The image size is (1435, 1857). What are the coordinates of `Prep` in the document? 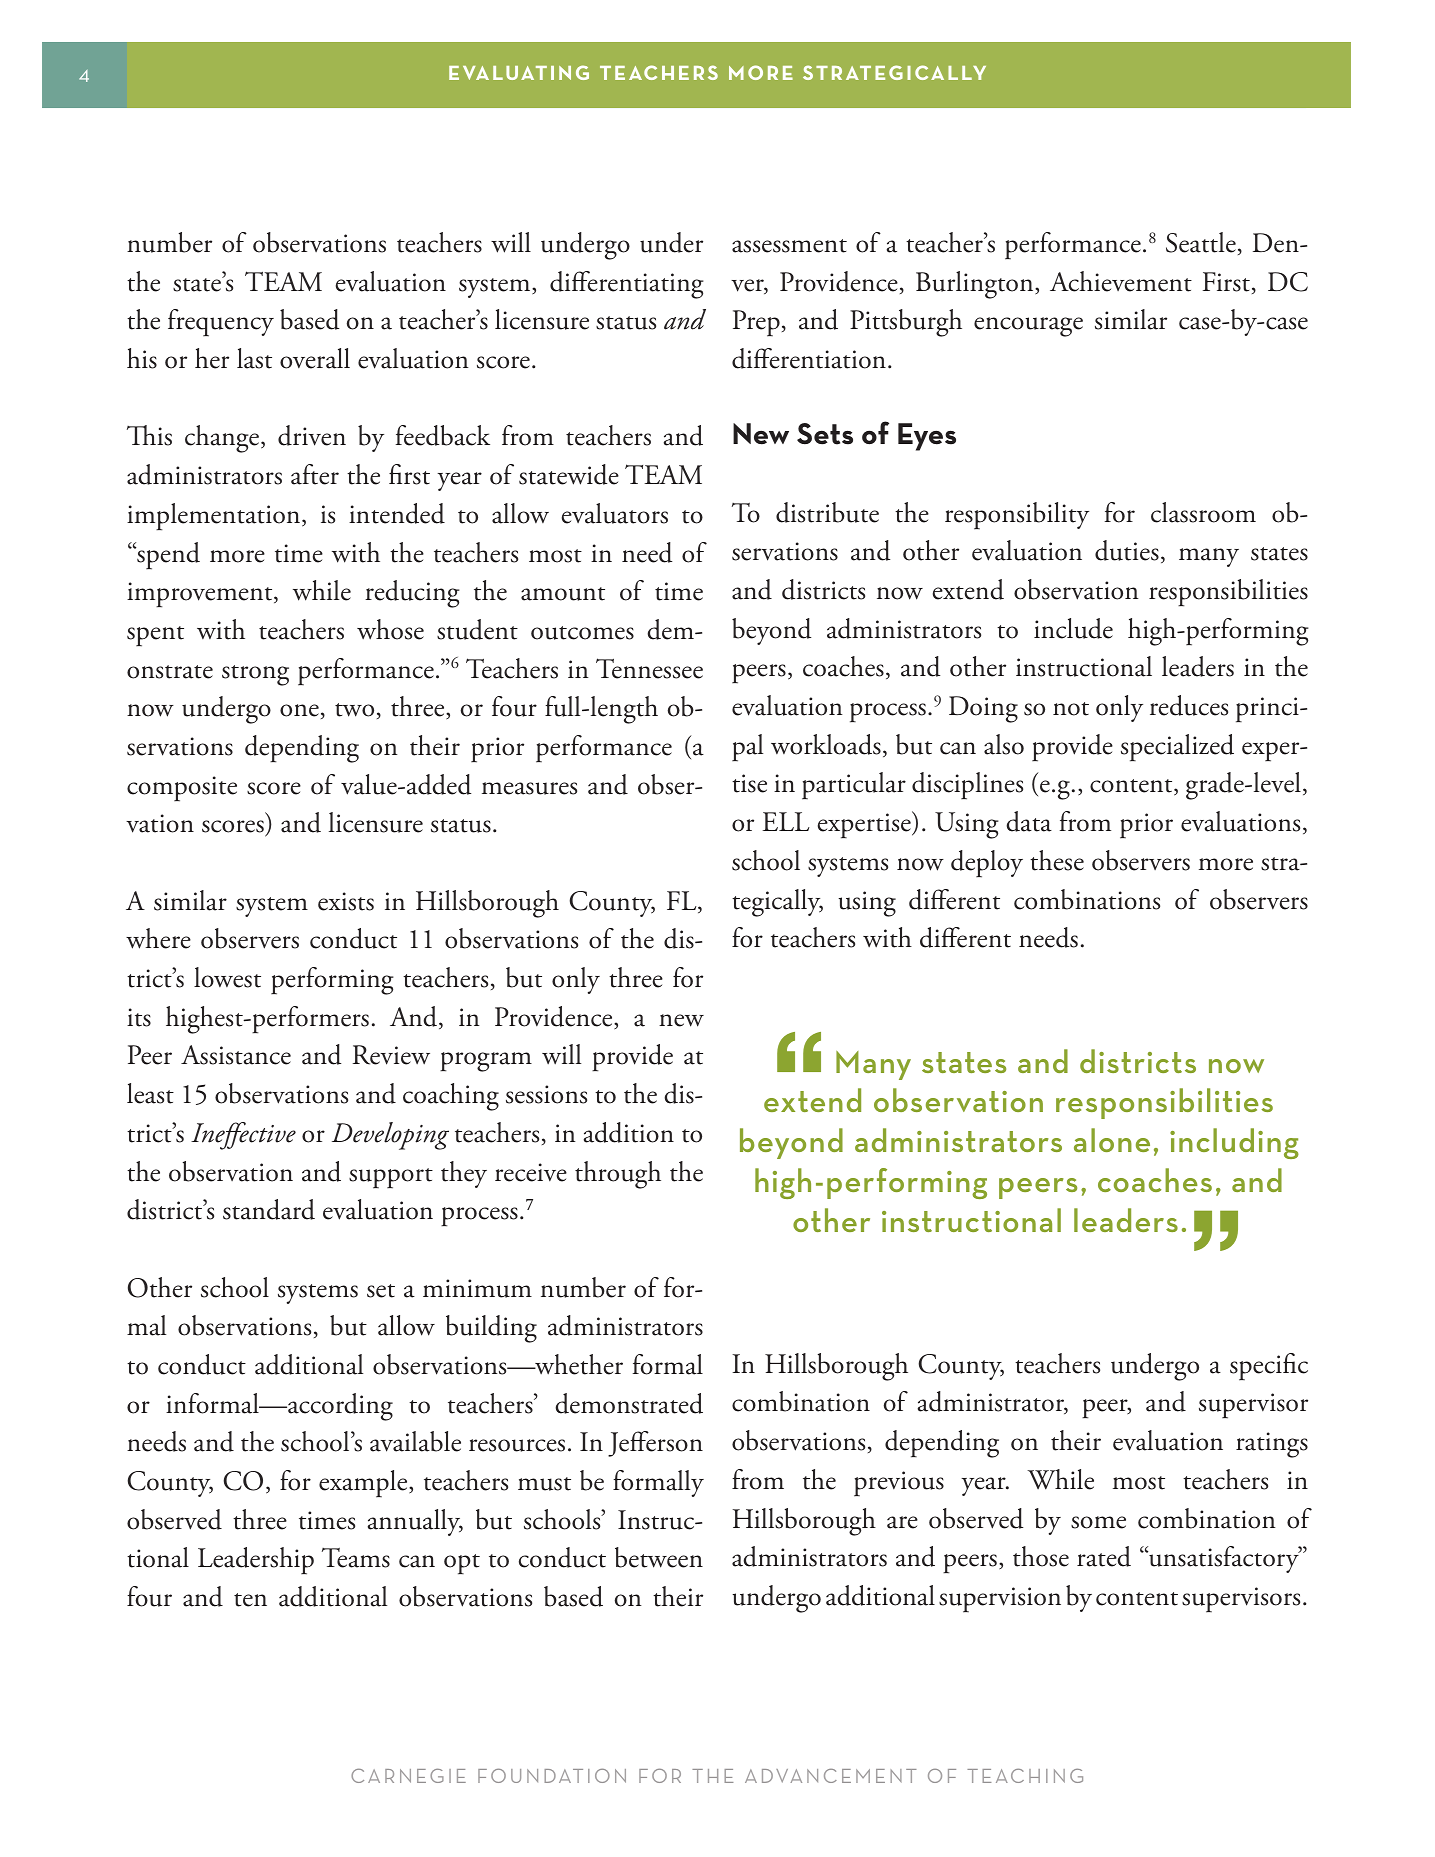 It's located at (756, 323).
